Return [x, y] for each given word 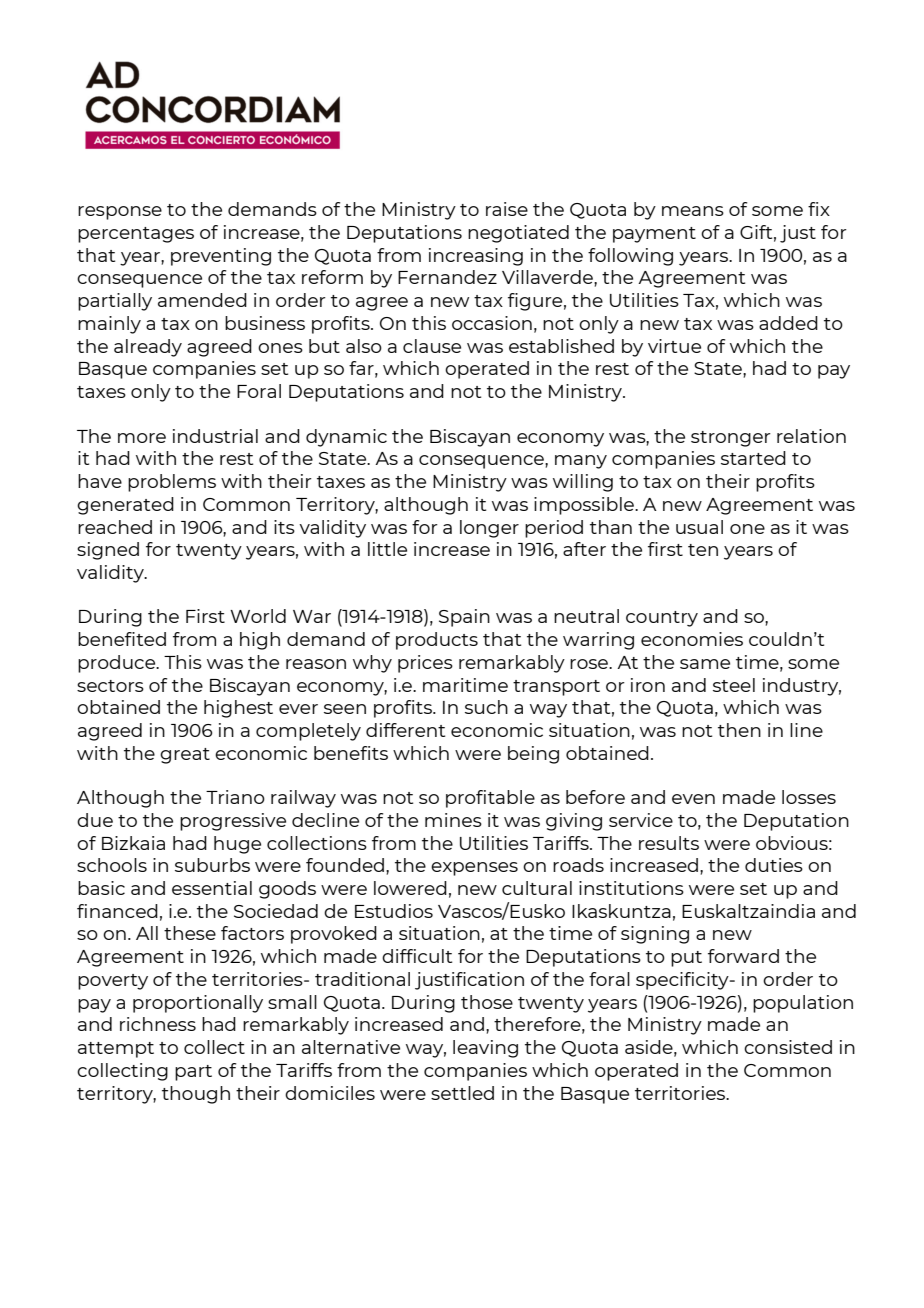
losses [809, 797]
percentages [136, 235]
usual [699, 527]
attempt [116, 1050]
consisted [788, 1047]
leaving [485, 1049]
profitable [490, 799]
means [693, 211]
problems [172, 483]
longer [489, 529]
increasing [476, 257]
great [185, 756]
